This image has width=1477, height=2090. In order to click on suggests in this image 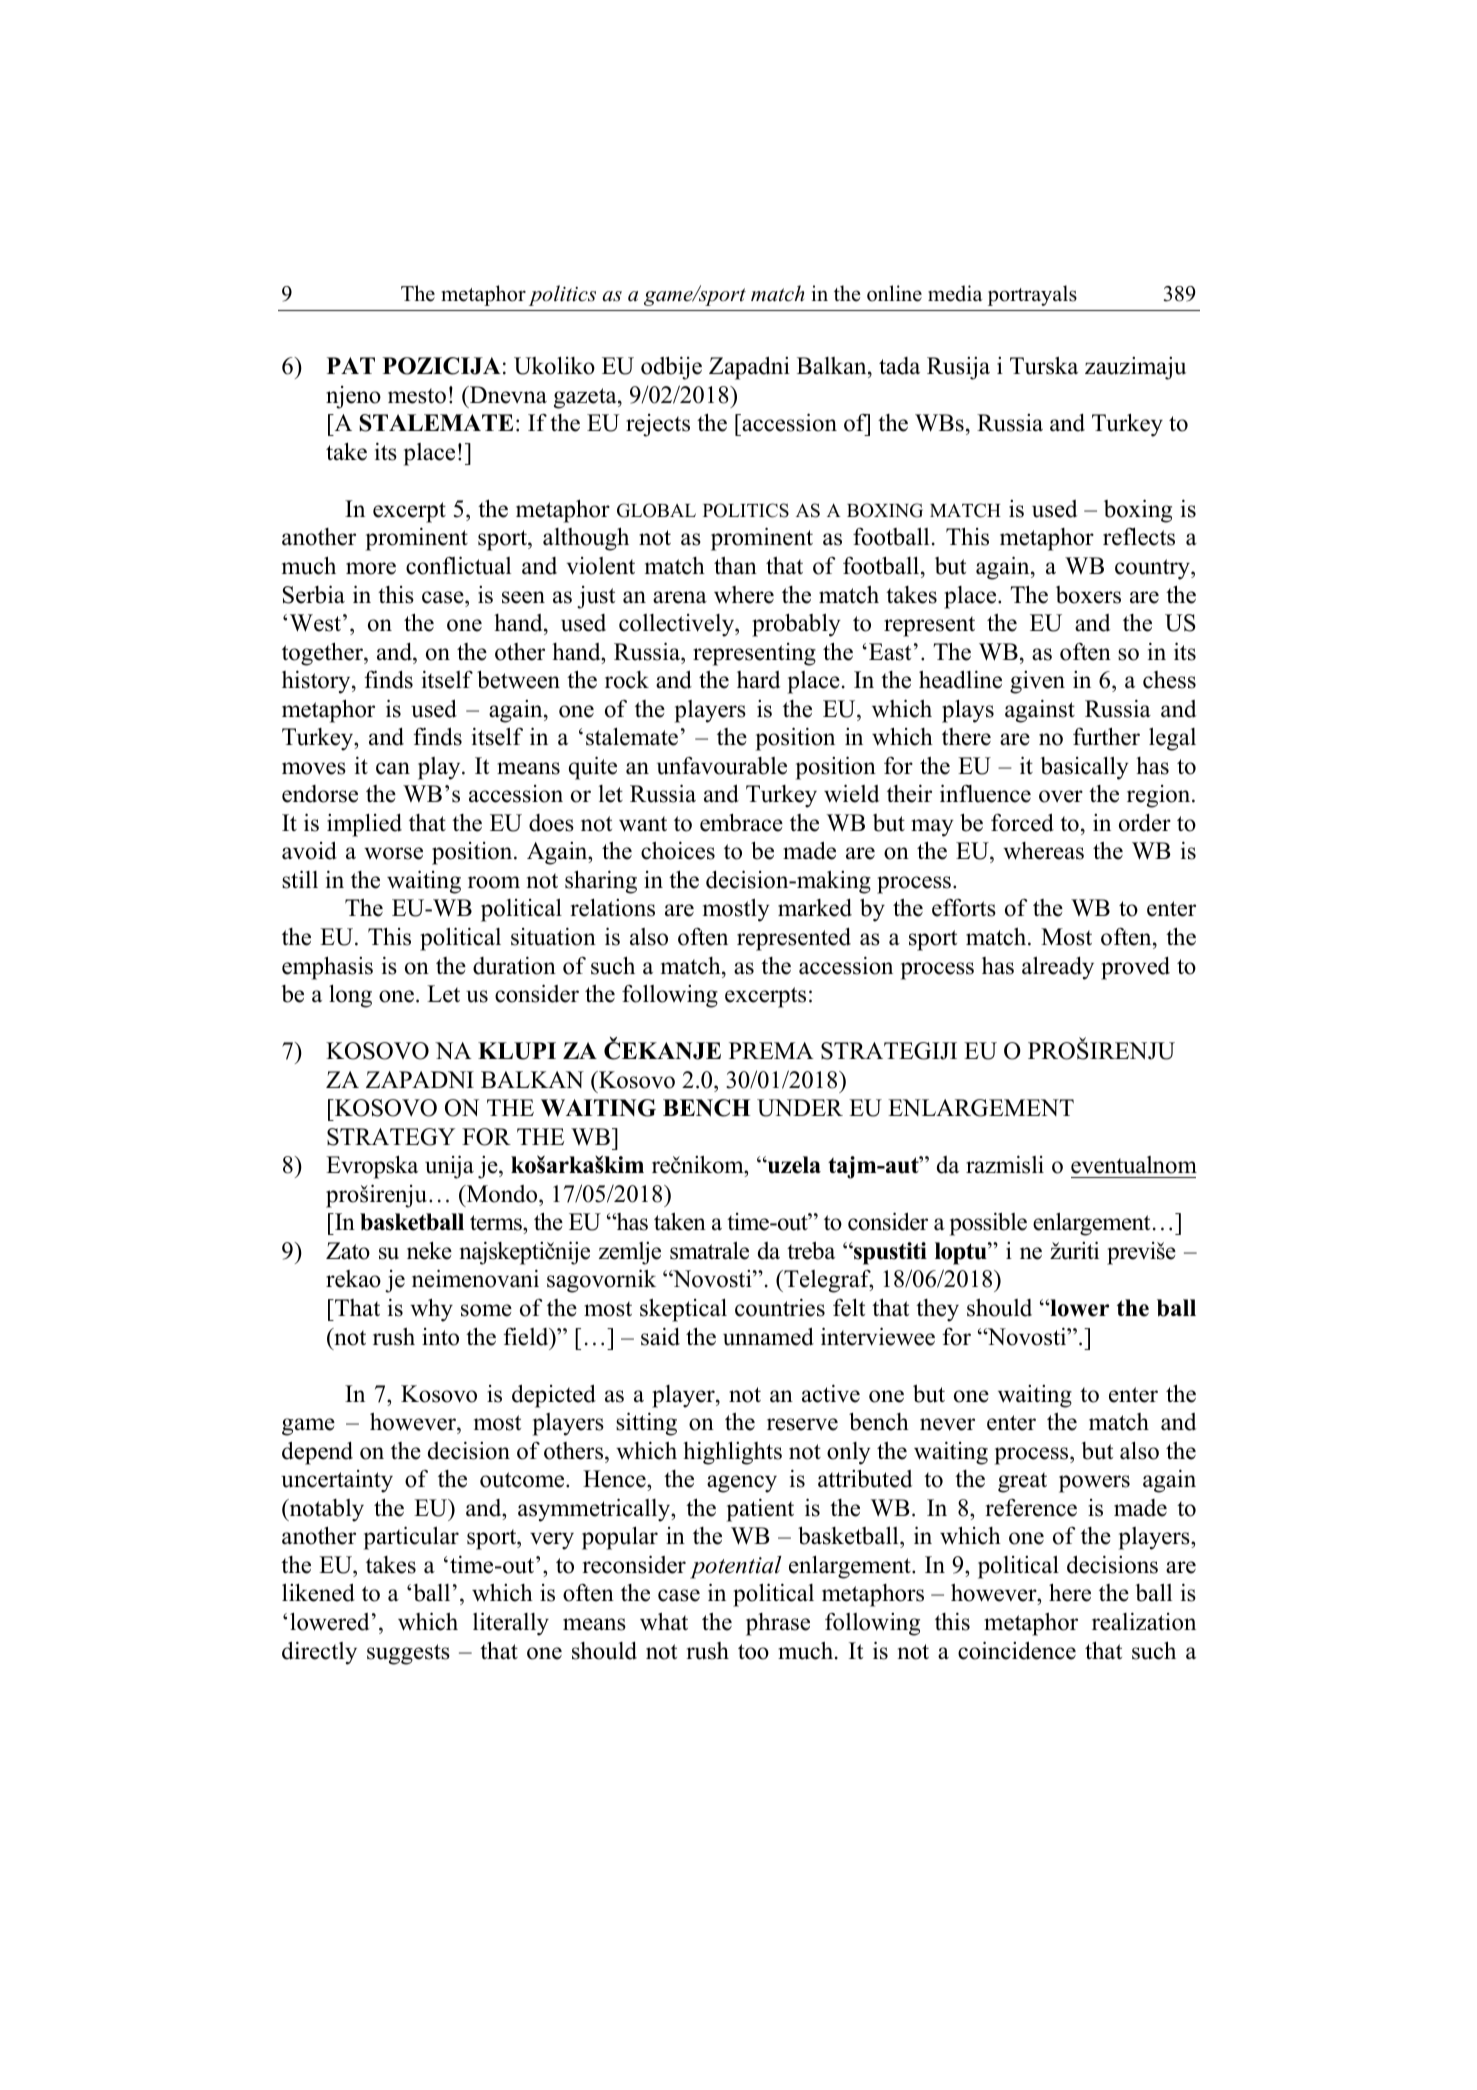, I will do `click(408, 1654)`.
